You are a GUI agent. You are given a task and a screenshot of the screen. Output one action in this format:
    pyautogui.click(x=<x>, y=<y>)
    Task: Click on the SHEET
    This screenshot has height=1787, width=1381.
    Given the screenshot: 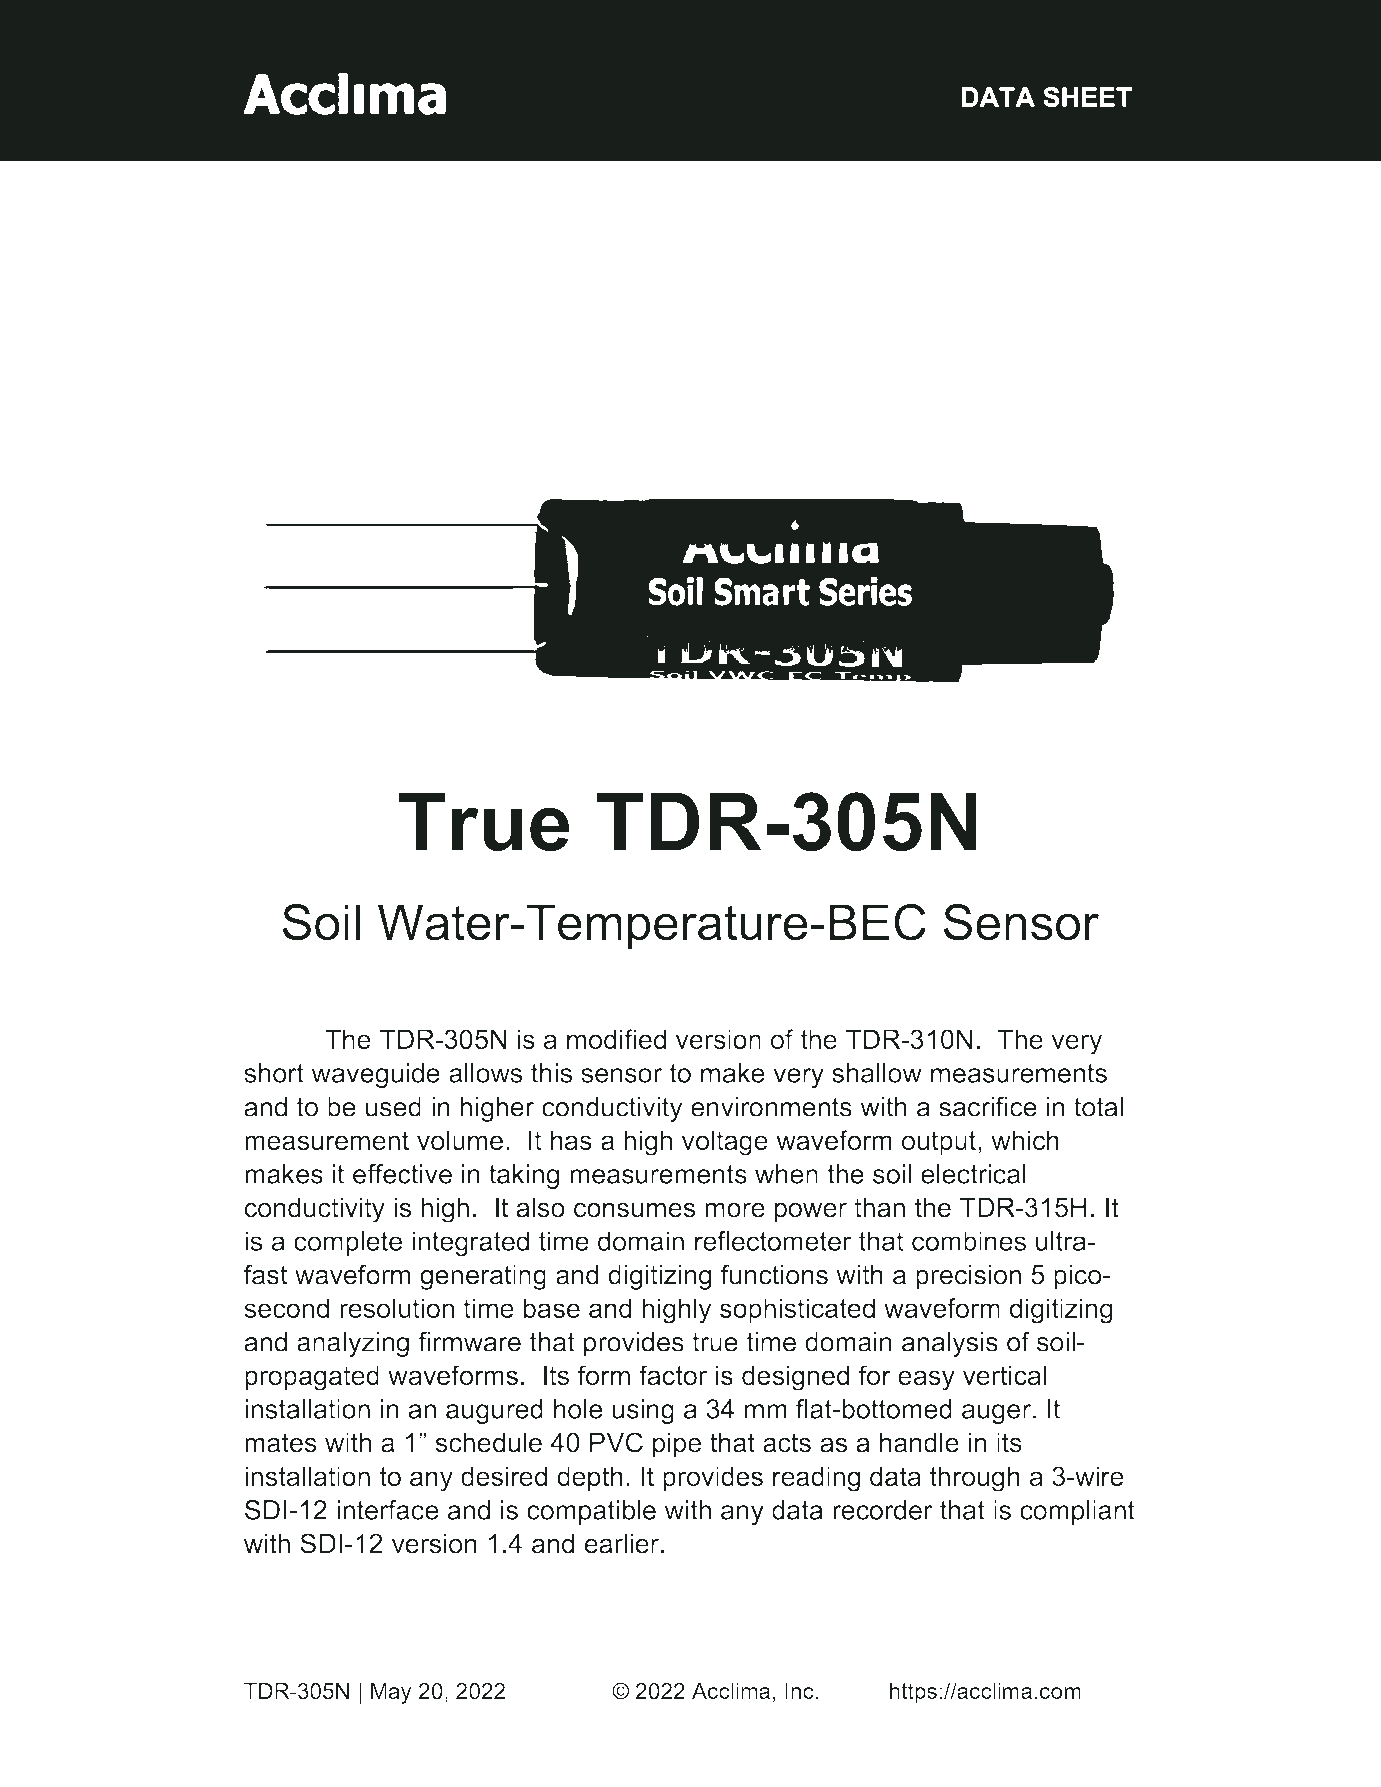 What is the action you would take?
    pyautogui.click(x=1087, y=97)
